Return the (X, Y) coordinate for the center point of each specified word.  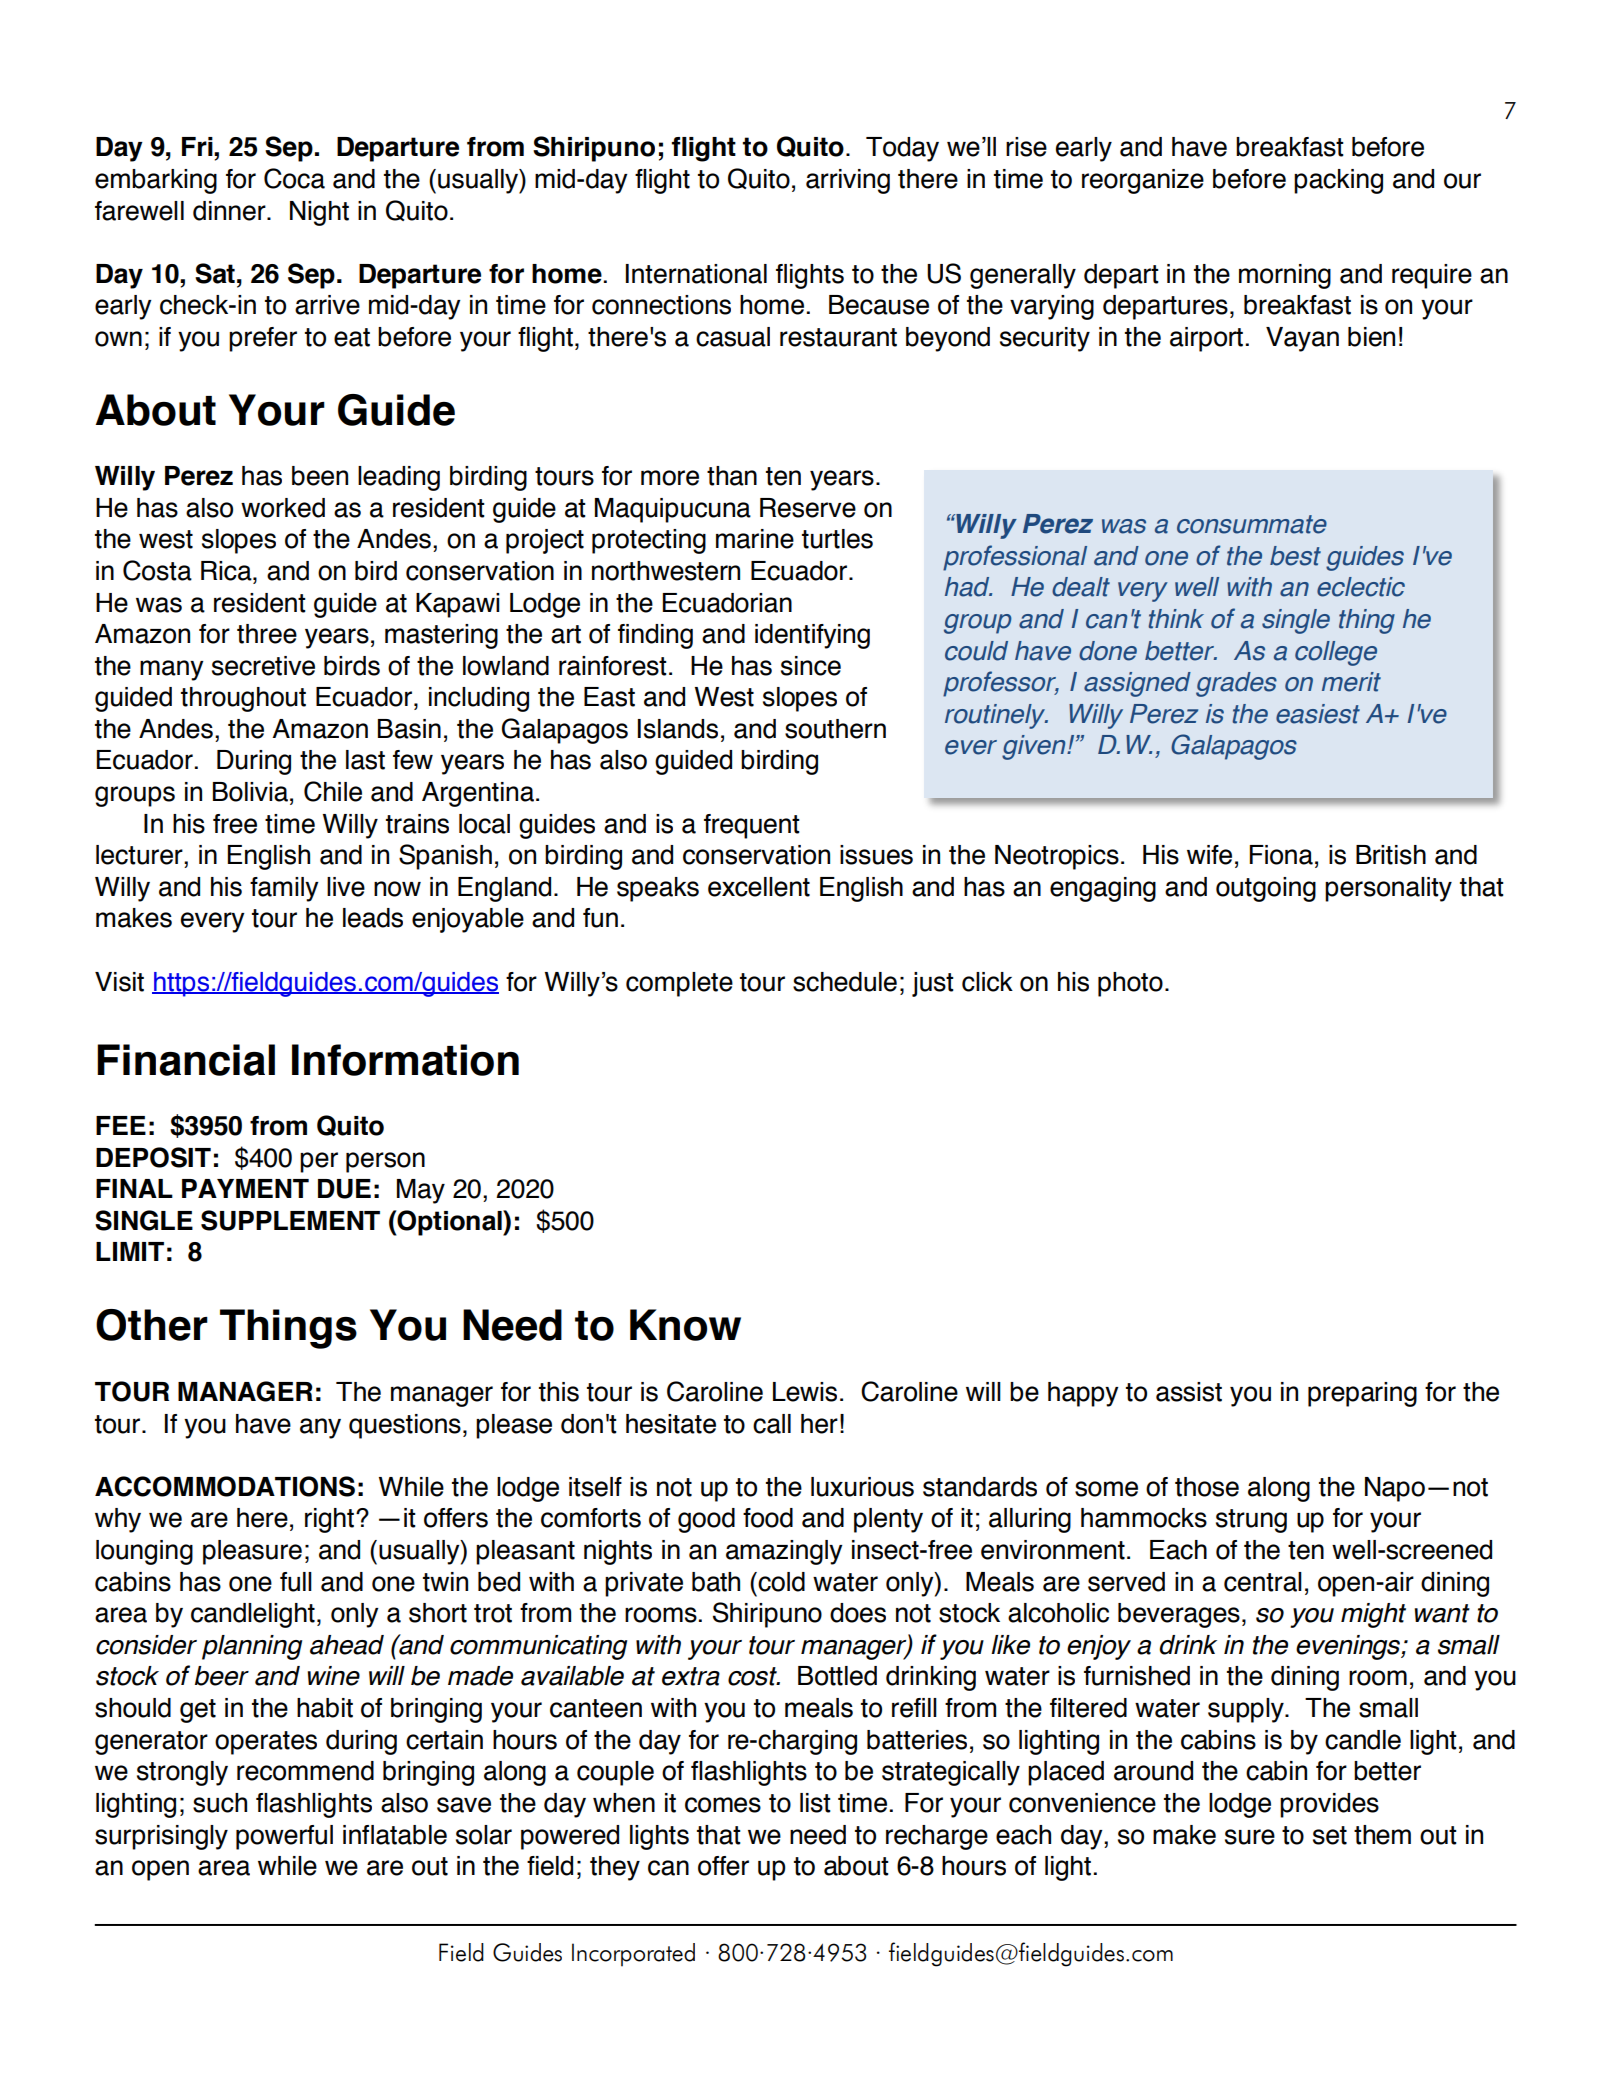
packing (1338, 181)
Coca (294, 178)
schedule (845, 982)
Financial (186, 1060)
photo (1130, 984)
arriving (848, 181)
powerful (284, 1837)
